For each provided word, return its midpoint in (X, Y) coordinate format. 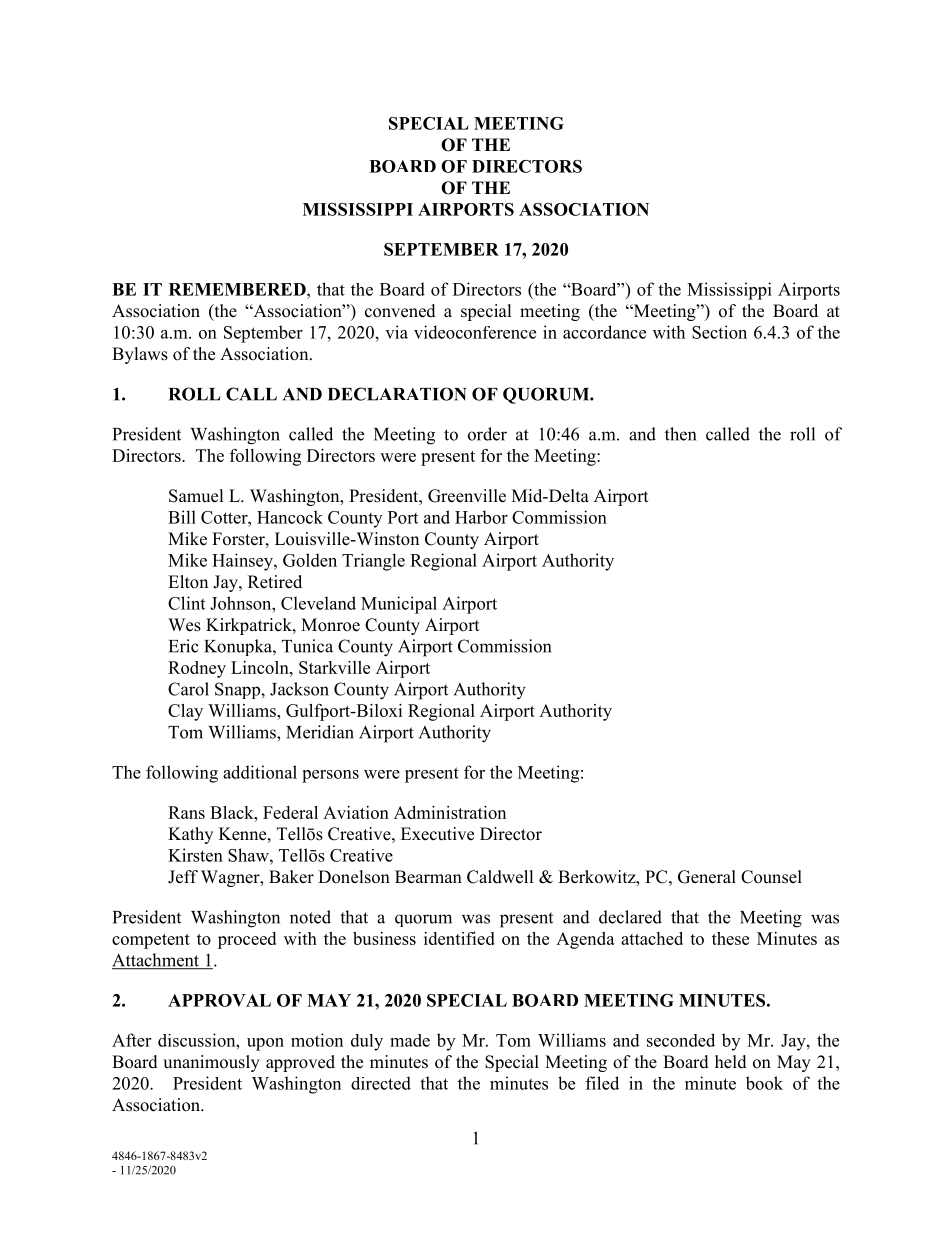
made (410, 1040)
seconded (681, 1040)
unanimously (211, 1063)
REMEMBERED (238, 289)
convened (400, 311)
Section (719, 332)
